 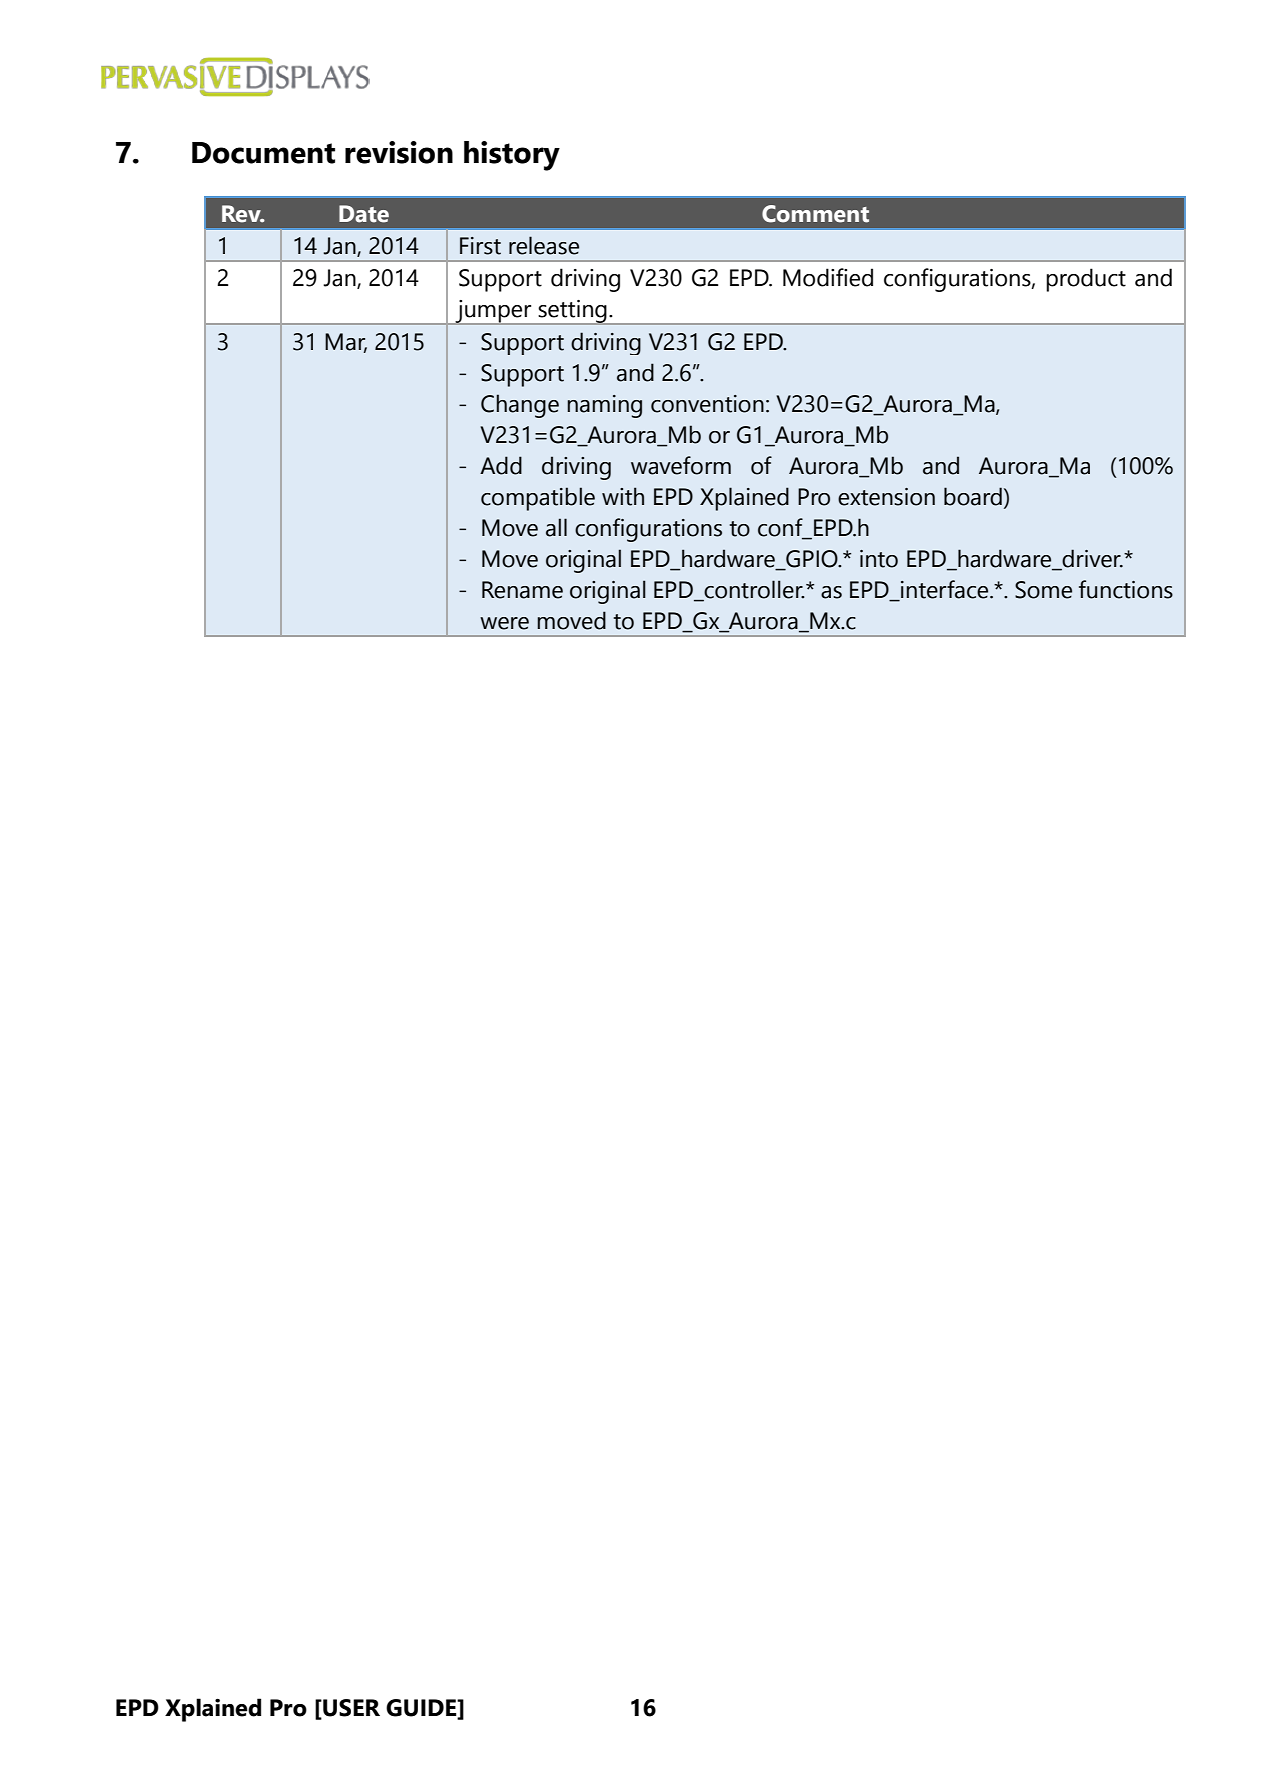 I want to click on product, so click(x=1086, y=280).
